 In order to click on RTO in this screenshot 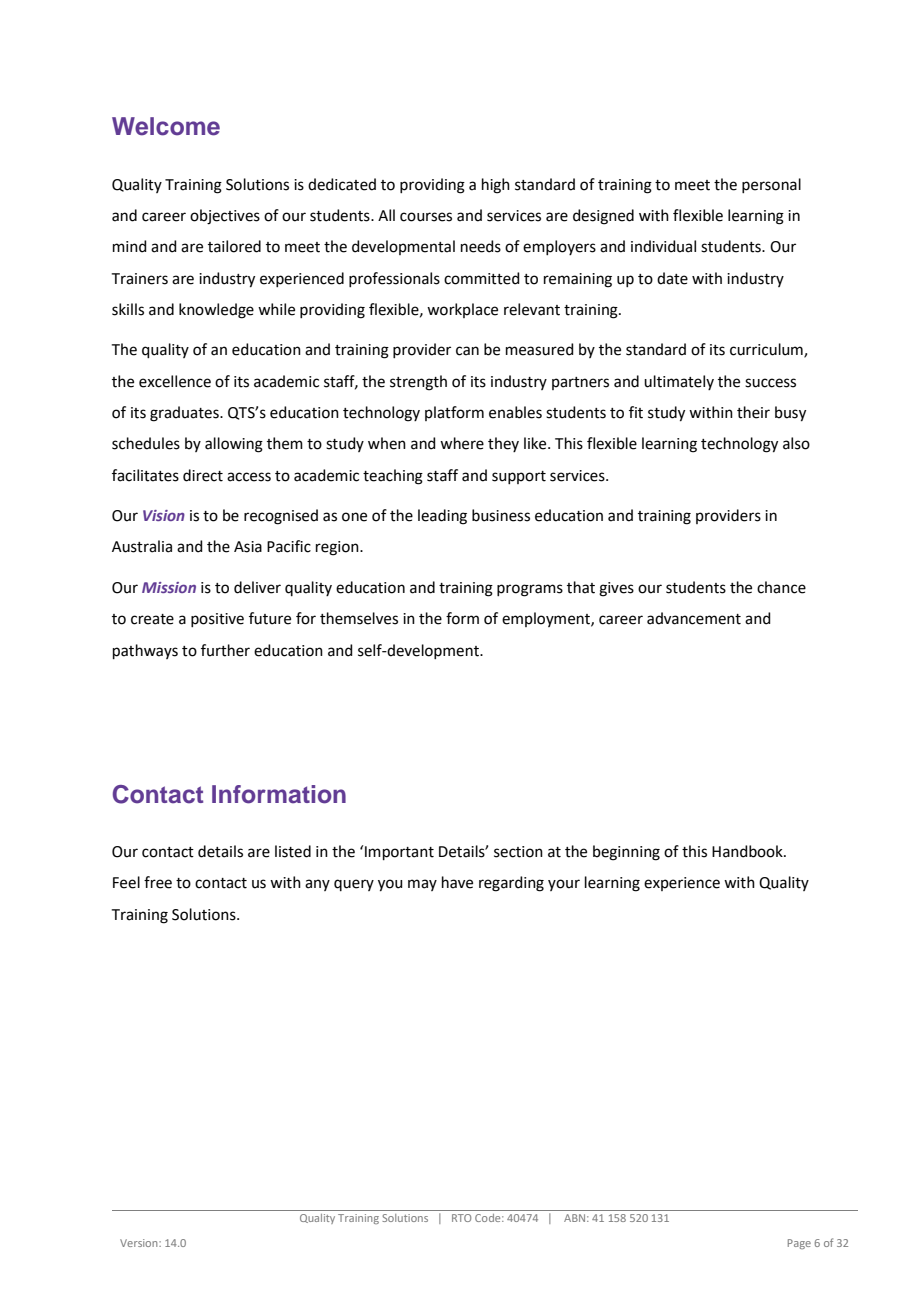, I will do `click(461, 1218)`.
